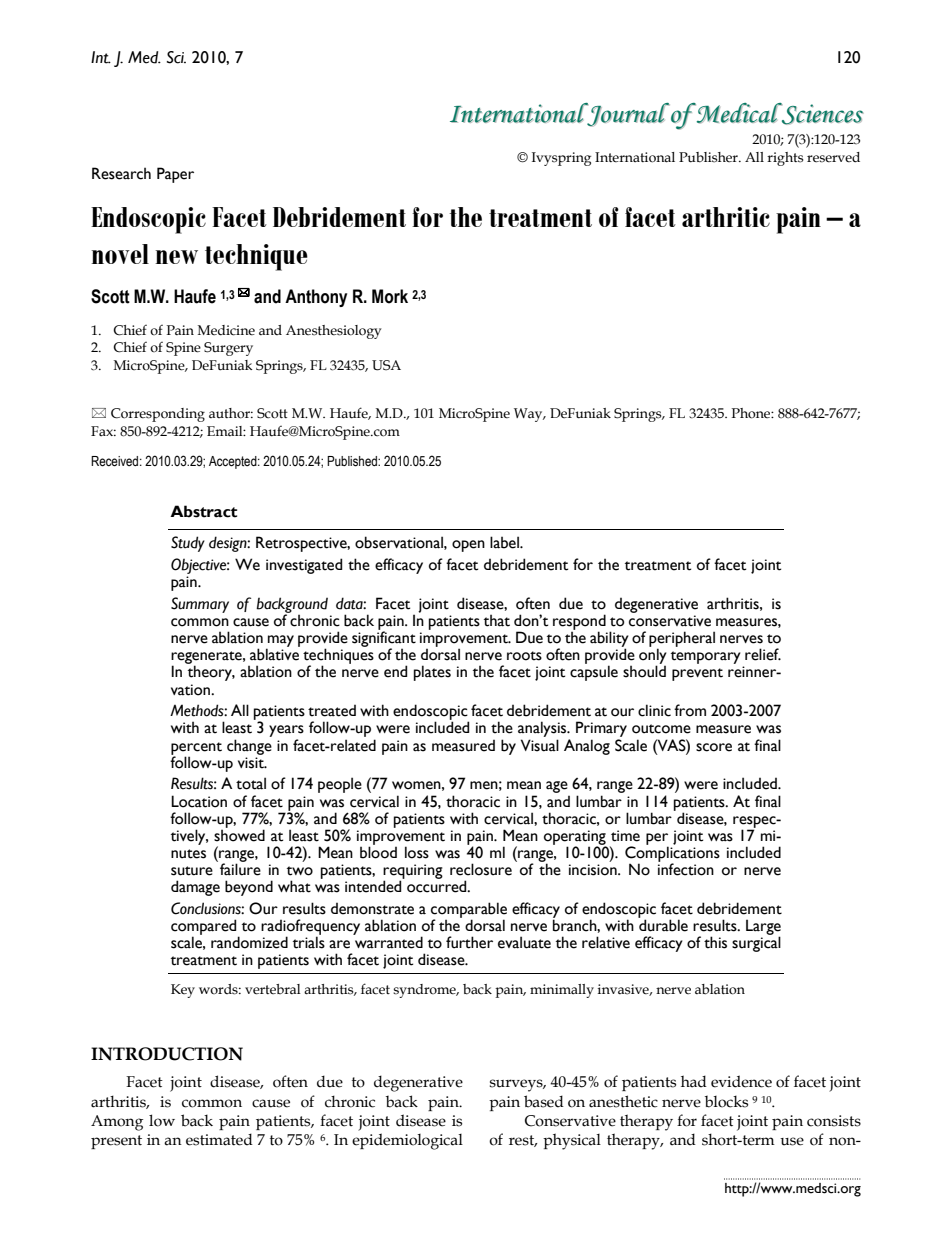 Image resolution: width=952 pixels, height=1233 pixels. What do you see at coordinates (175, 175) in the document?
I see `Paper` at bounding box center [175, 175].
